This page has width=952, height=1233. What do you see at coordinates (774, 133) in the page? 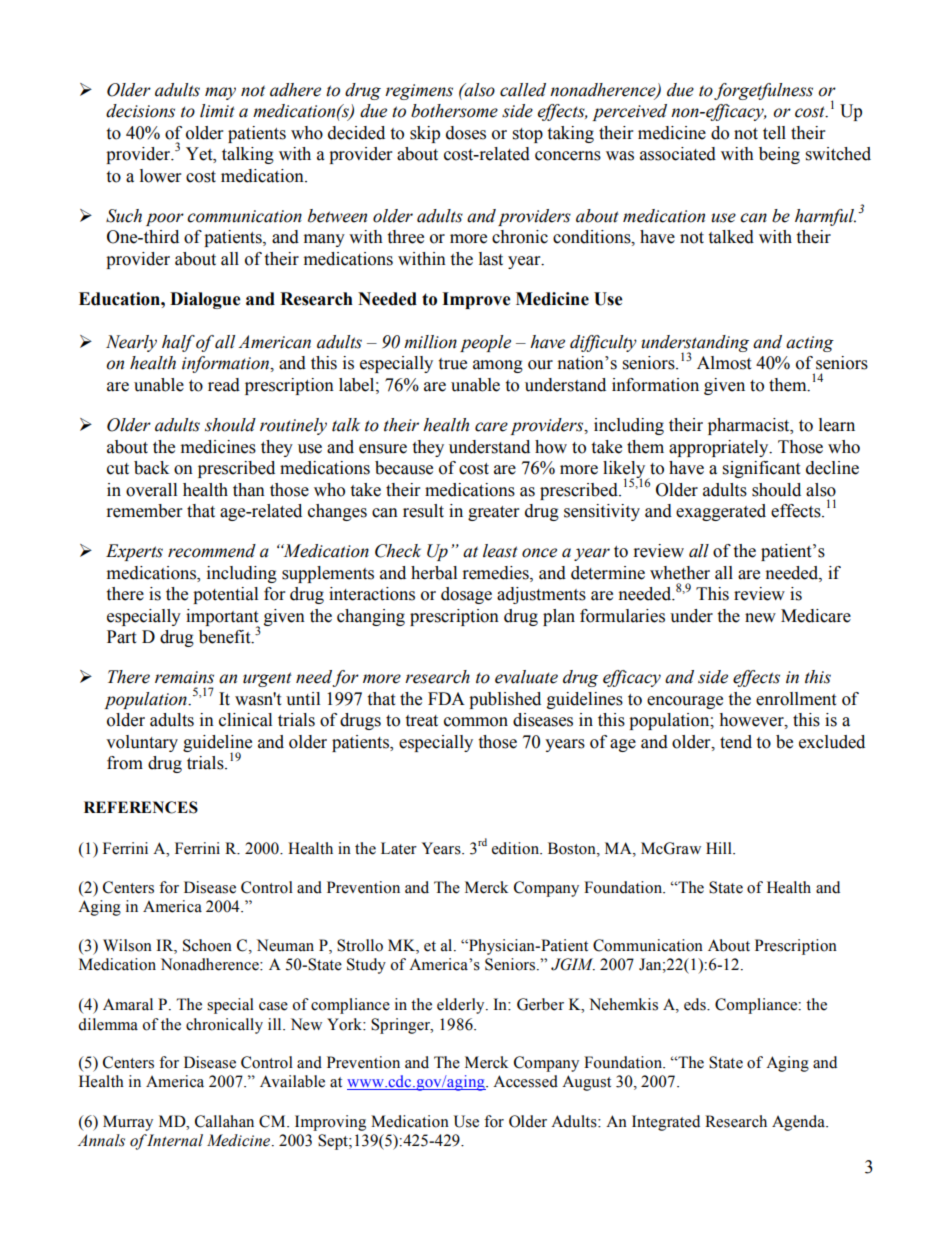
I see `tell` at bounding box center [774, 133].
